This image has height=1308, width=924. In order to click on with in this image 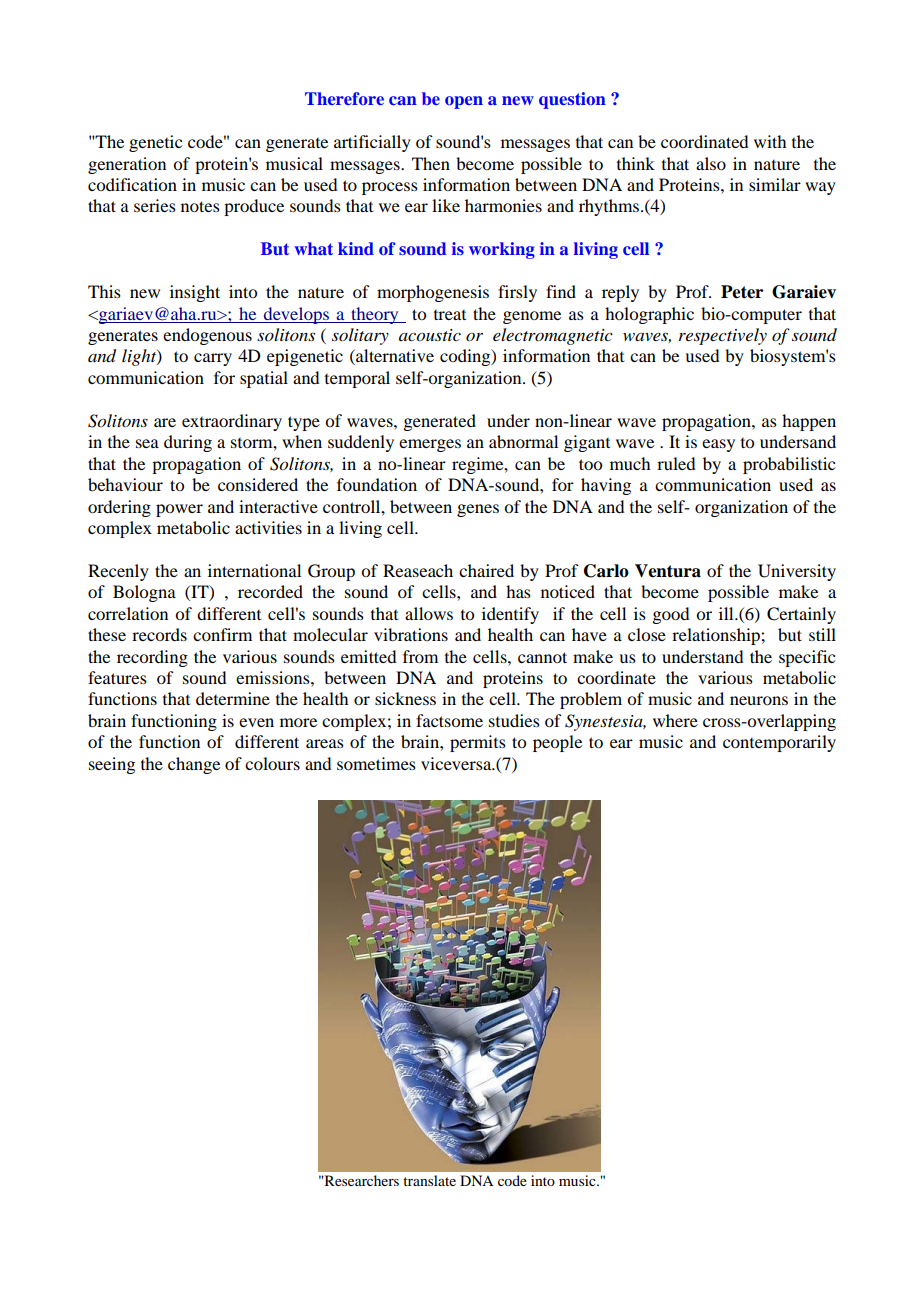, I will do `click(770, 141)`.
